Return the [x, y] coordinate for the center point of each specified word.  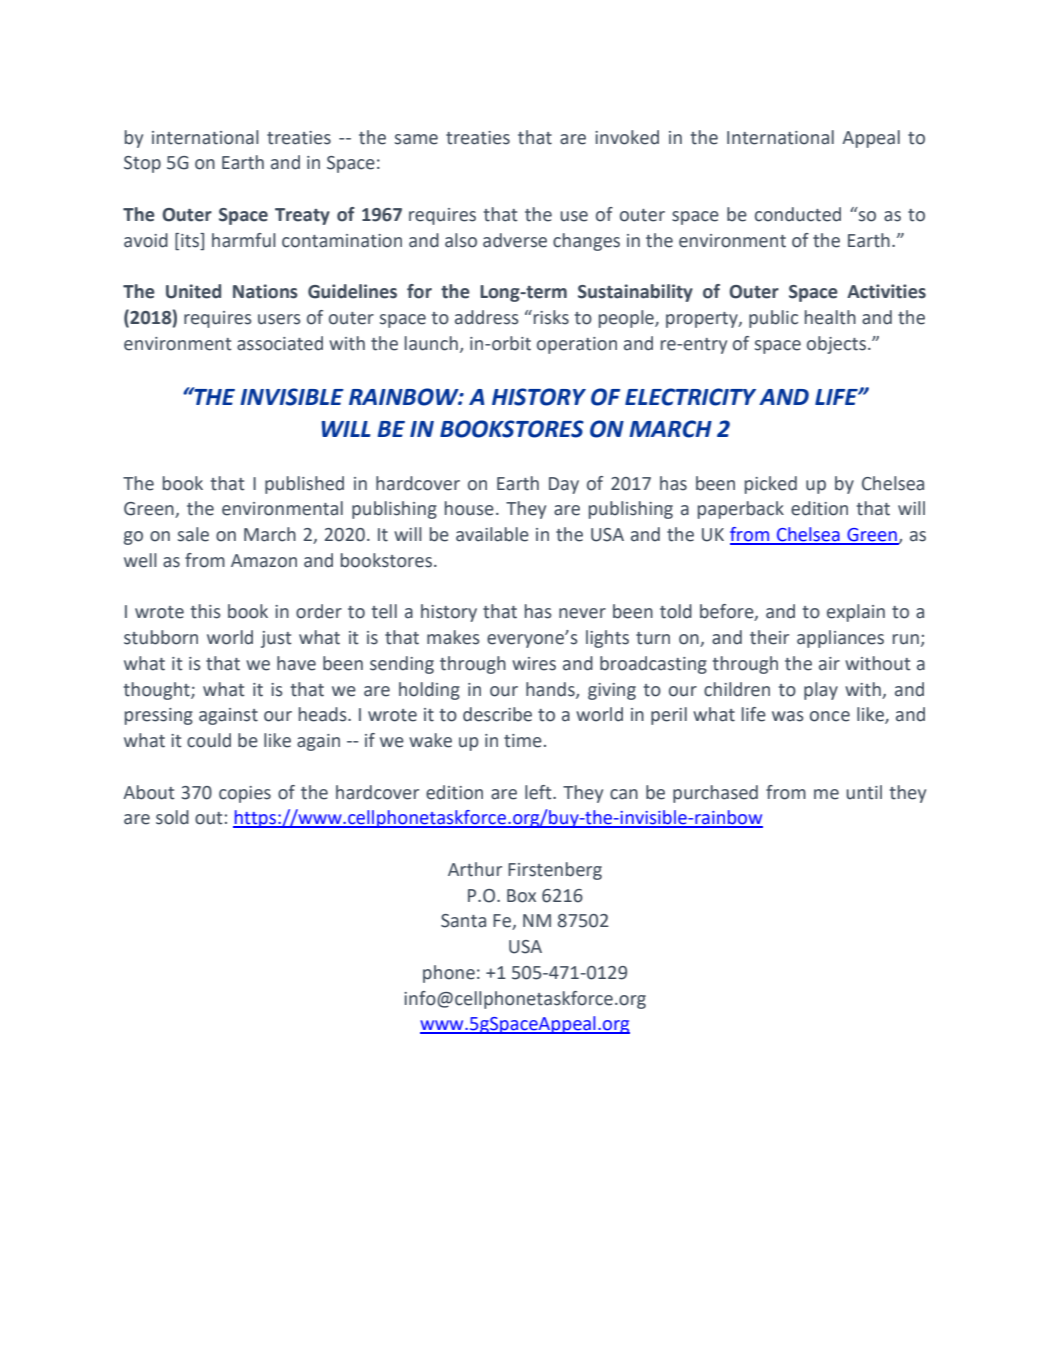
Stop [142, 164]
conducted [798, 214]
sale [193, 534]
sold [172, 817]
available [492, 534]
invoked [627, 137]
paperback [741, 510]
